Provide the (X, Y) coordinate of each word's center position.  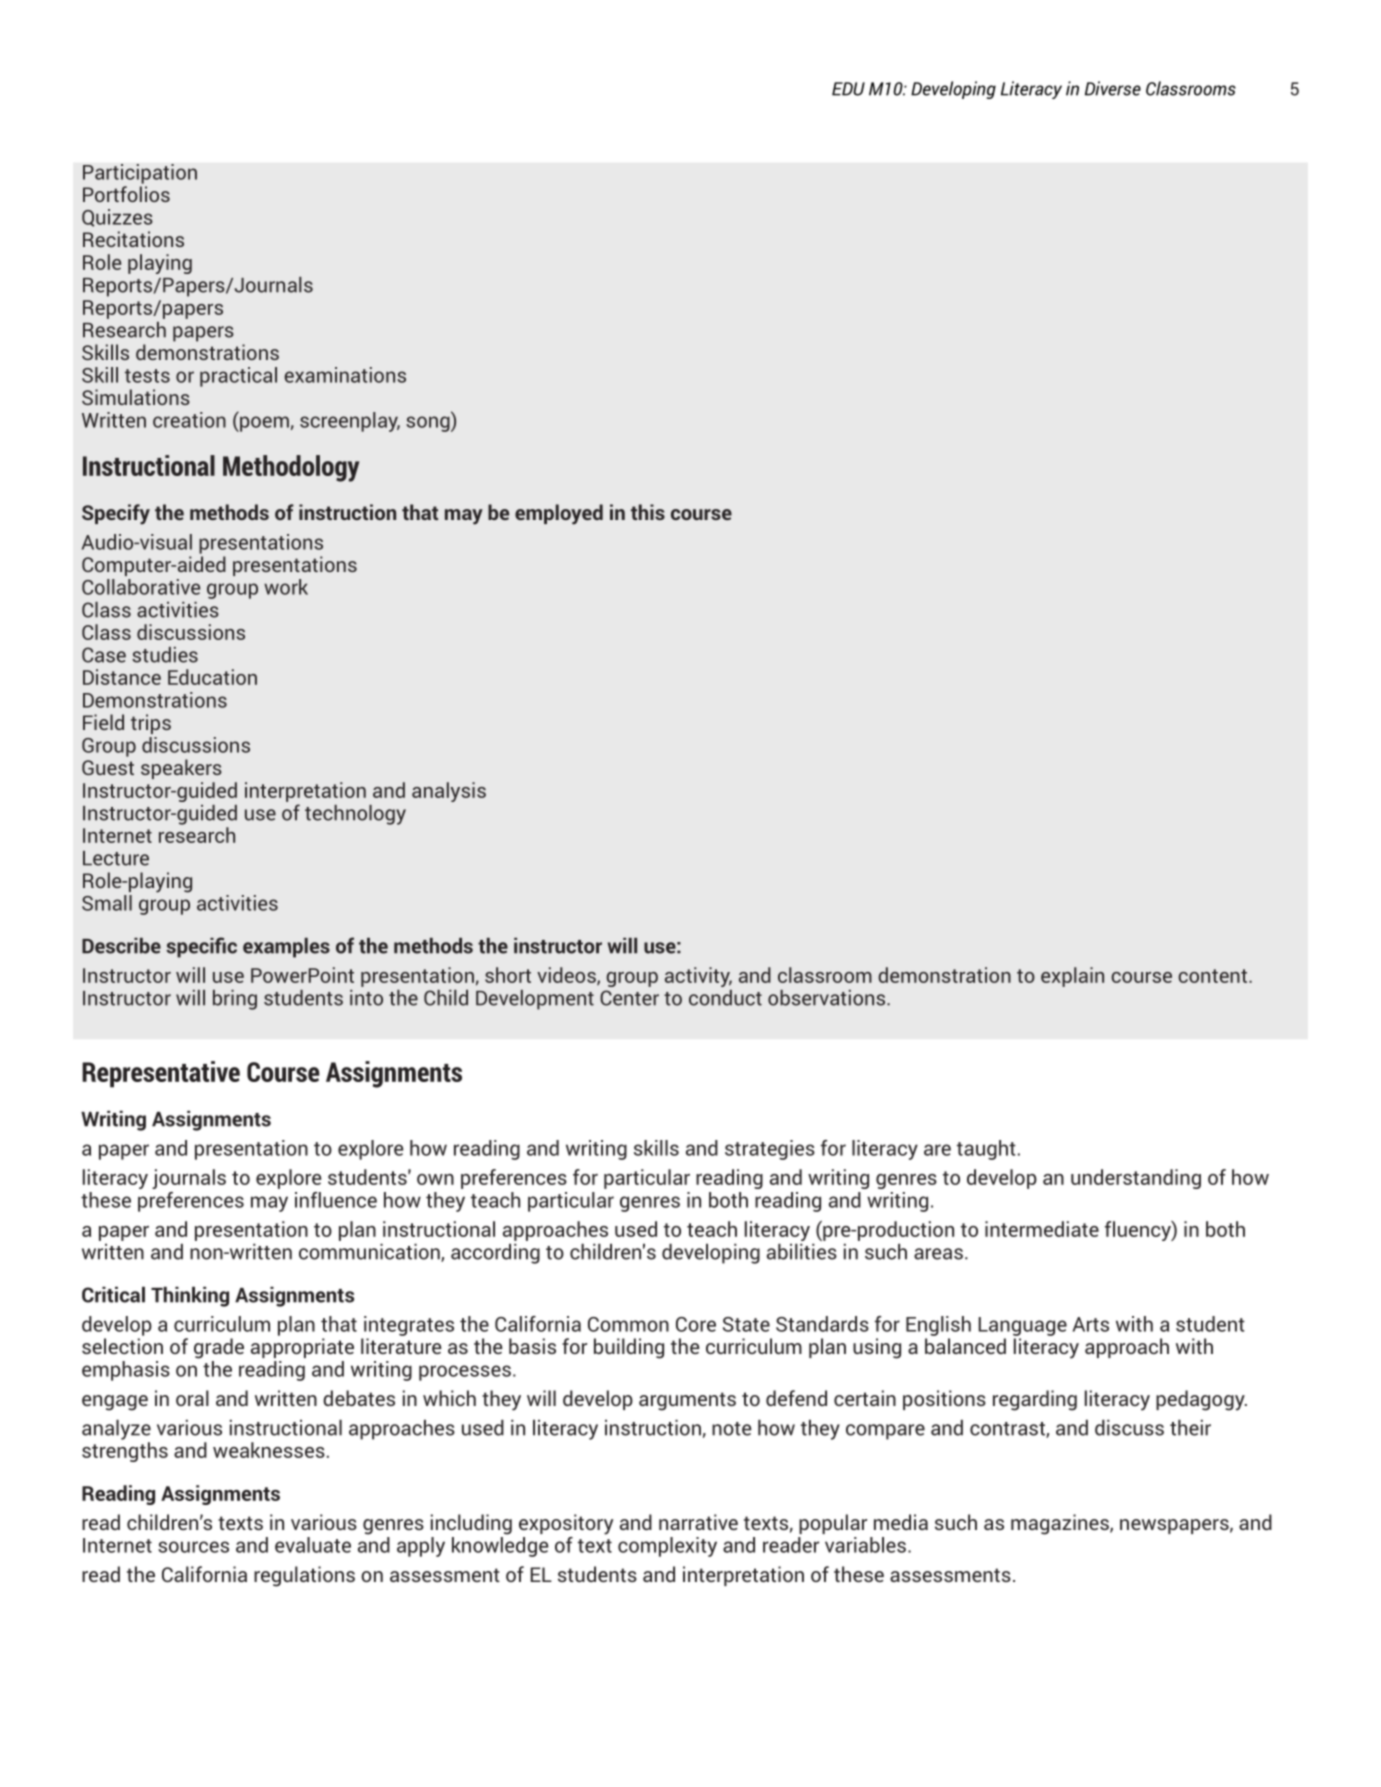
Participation (140, 174)
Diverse (1113, 88)
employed (559, 514)
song (429, 424)
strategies (770, 1150)
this (648, 512)
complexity (667, 1547)
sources (193, 1547)
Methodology (291, 468)
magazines (1061, 1524)
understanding (1136, 1179)
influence (336, 1200)
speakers (181, 769)
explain (1072, 977)
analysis (449, 792)
